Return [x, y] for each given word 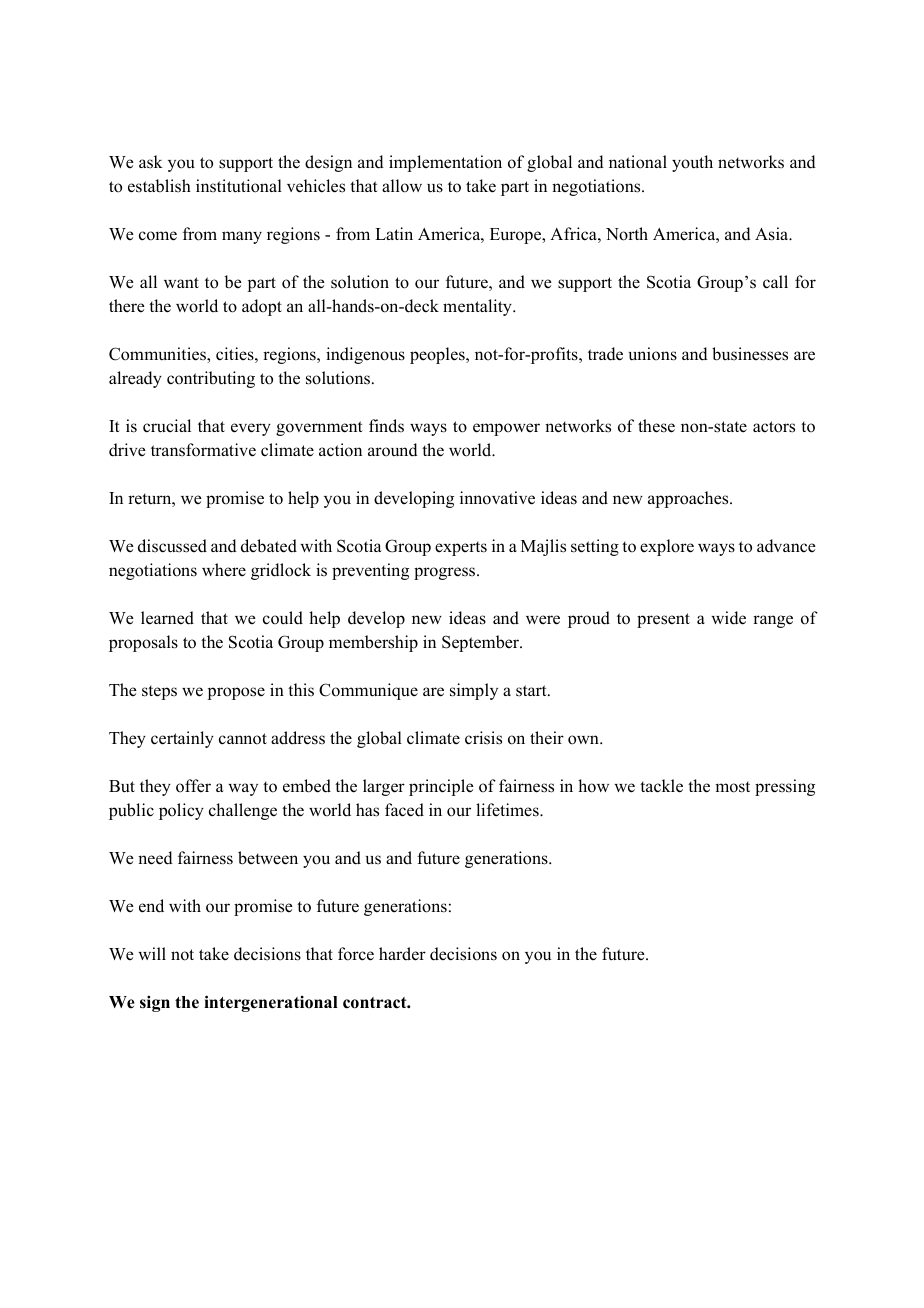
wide [728, 618]
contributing [211, 379]
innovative [497, 498]
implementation [445, 163]
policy [181, 811]
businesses [750, 354]
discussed [172, 546]
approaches [689, 499]
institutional [239, 186]
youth [692, 163]
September [482, 643]
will [152, 953]
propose [236, 693]
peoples [438, 355]
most [732, 787]
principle [441, 787]
